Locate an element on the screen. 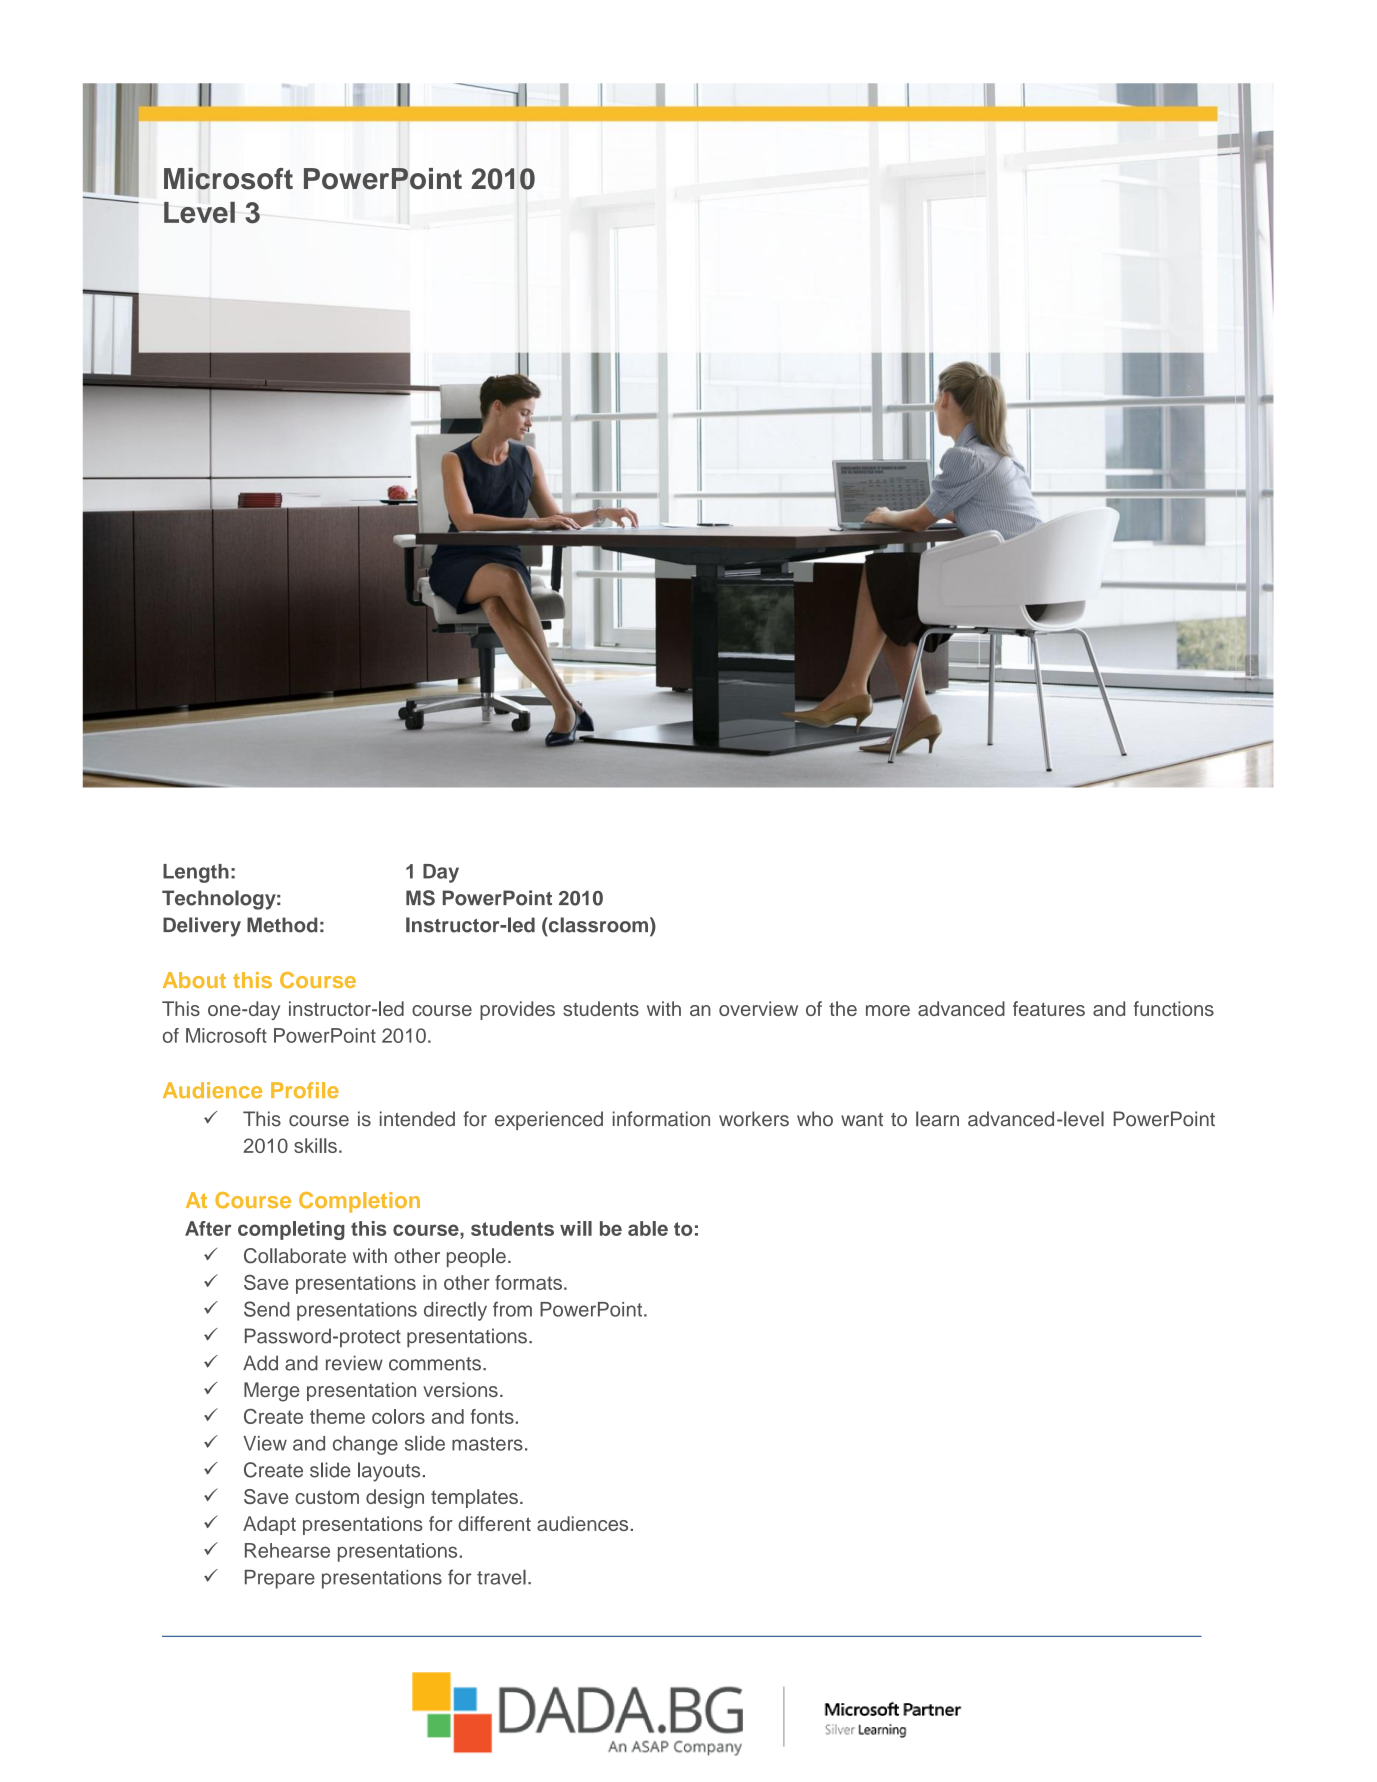  provides is located at coordinates (517, 1010).
